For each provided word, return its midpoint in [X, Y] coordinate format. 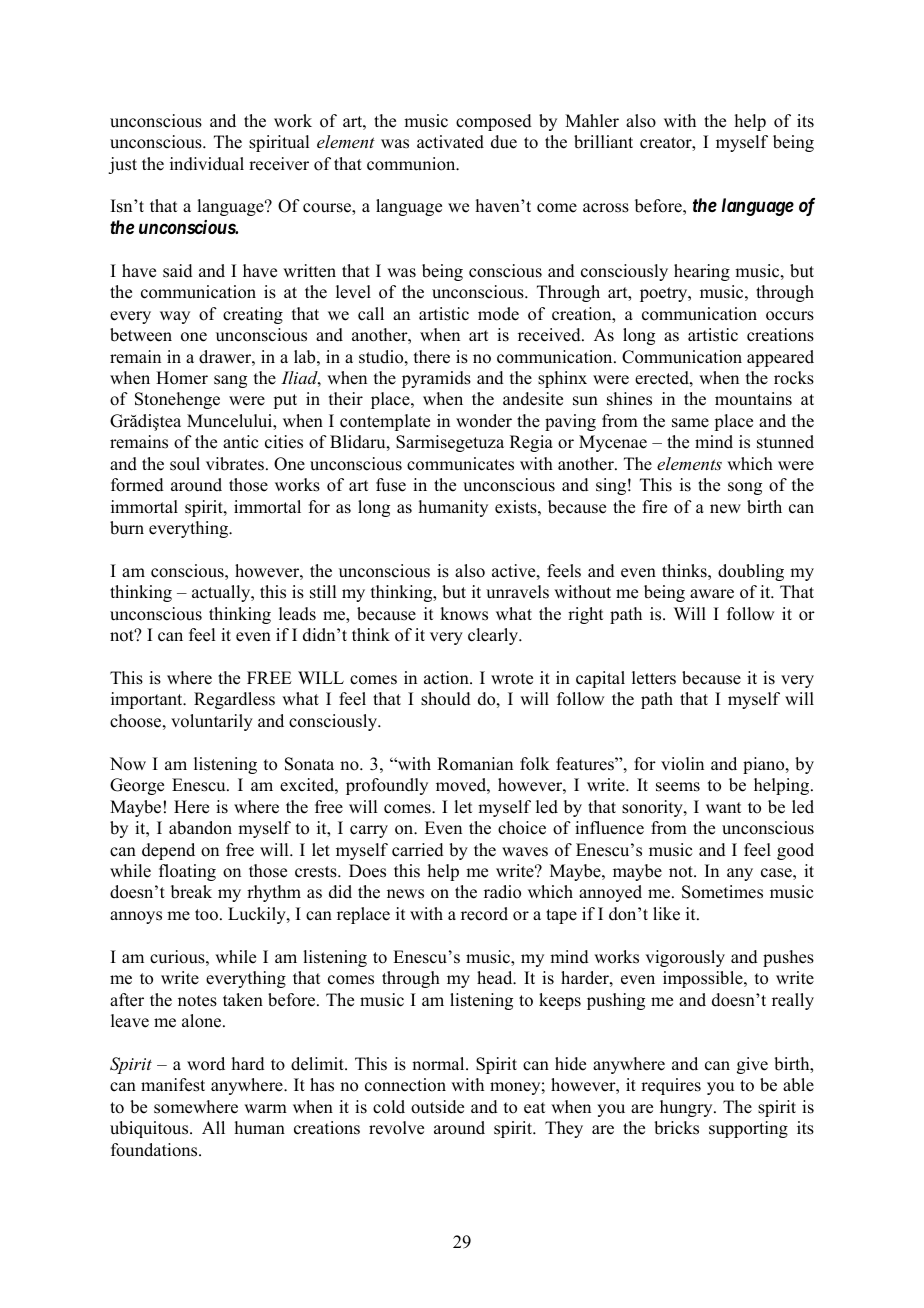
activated [450, 142]
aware [712, 594]
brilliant [603, 142]
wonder [484, 421]
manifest [173, 1085]
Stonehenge [177, 400]
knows [464, 614]
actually [222, 593]
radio [502, 892]
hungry [687, 1108]
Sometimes [722, 892]
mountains [753, 399]
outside [437, 1107]
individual [207, 164]
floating [187, 872]
